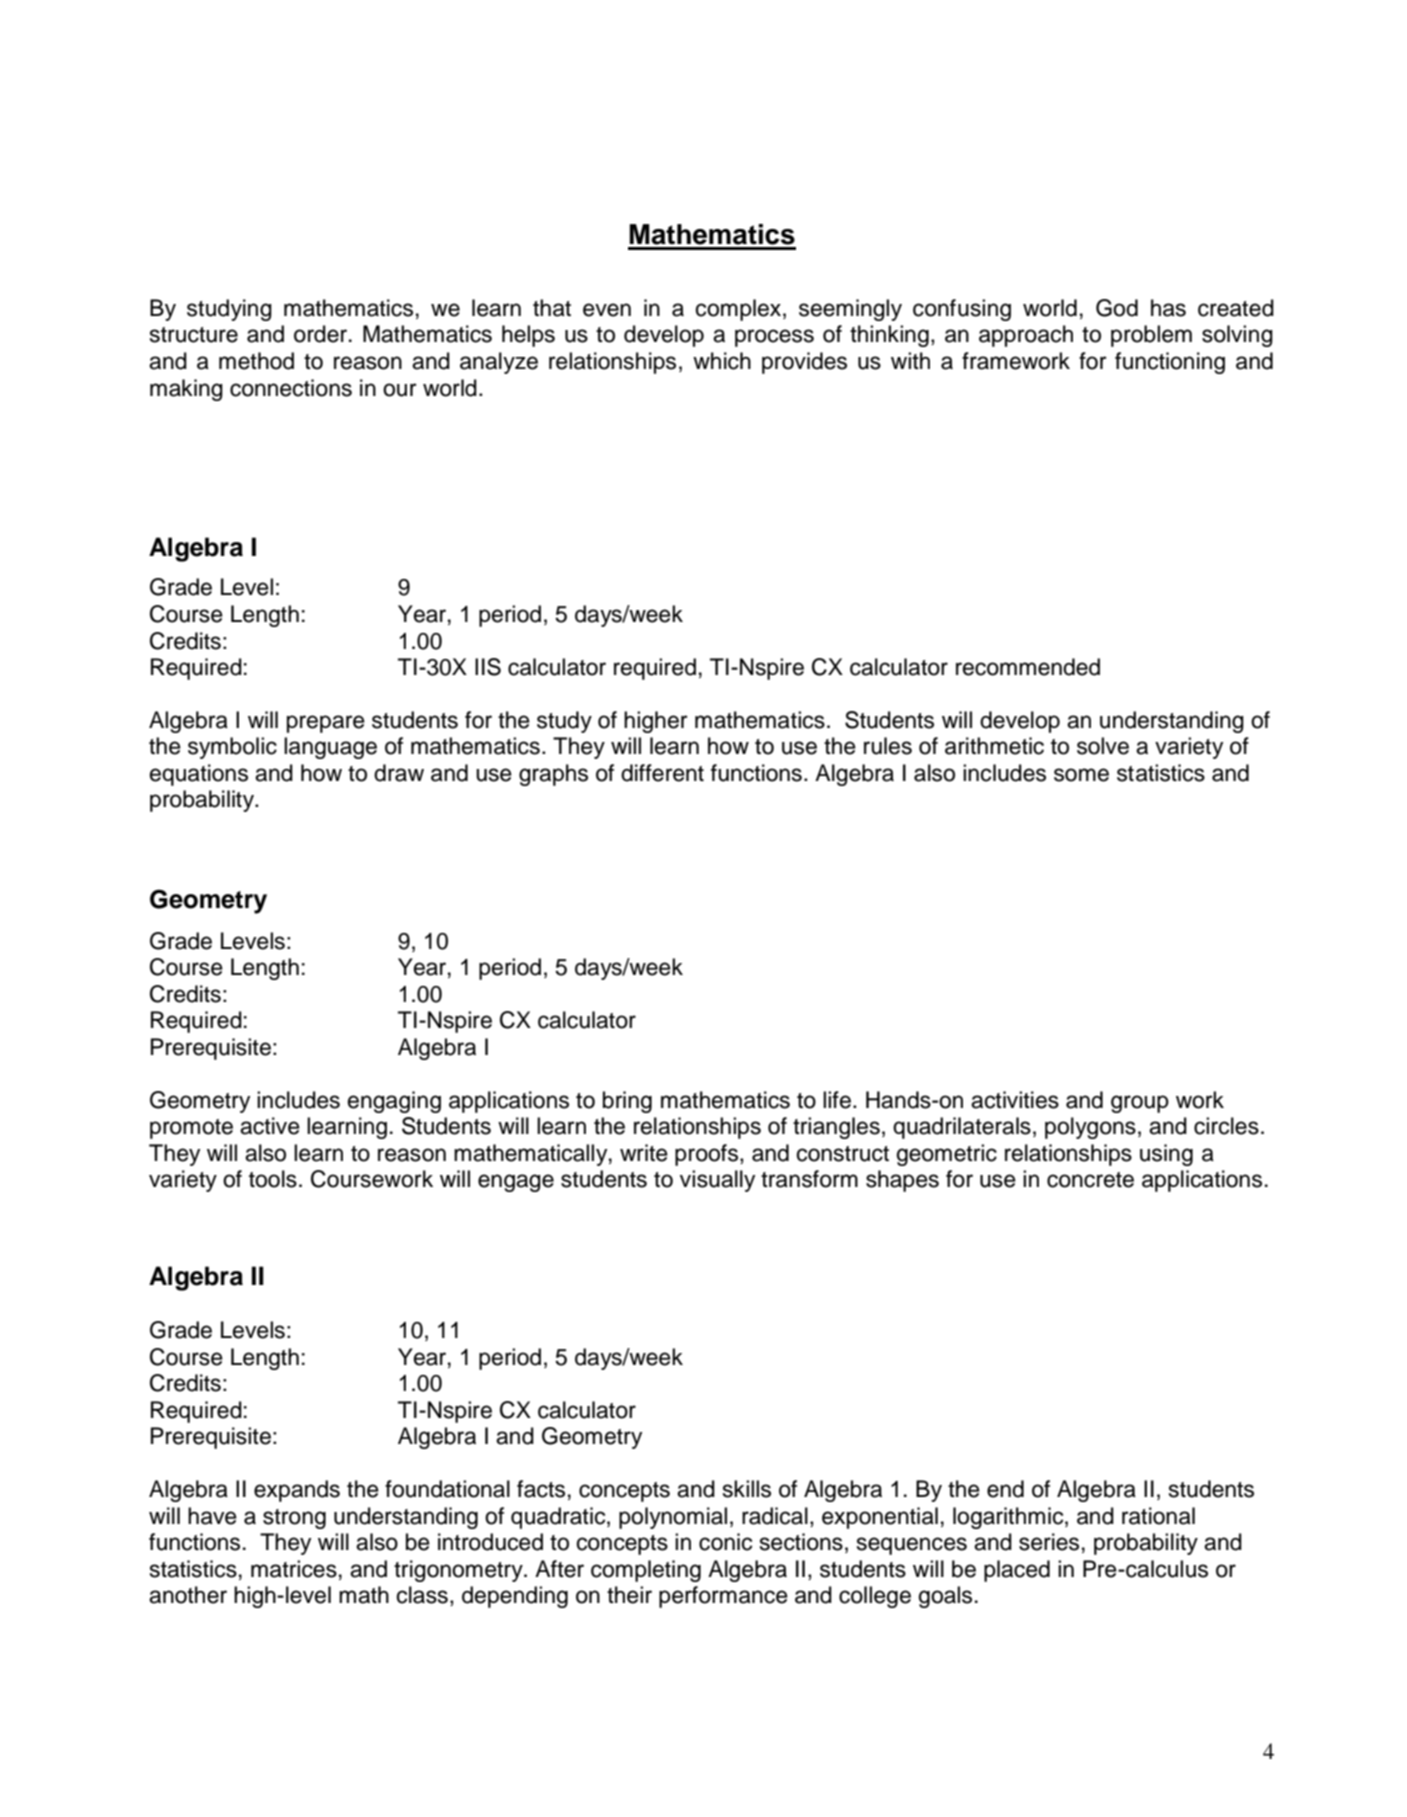 The height and width of the screenshot is (1817, 1407). Describe the element at coordinates (1090, 1180) in the screenshot. I see `concrete` at that location.
